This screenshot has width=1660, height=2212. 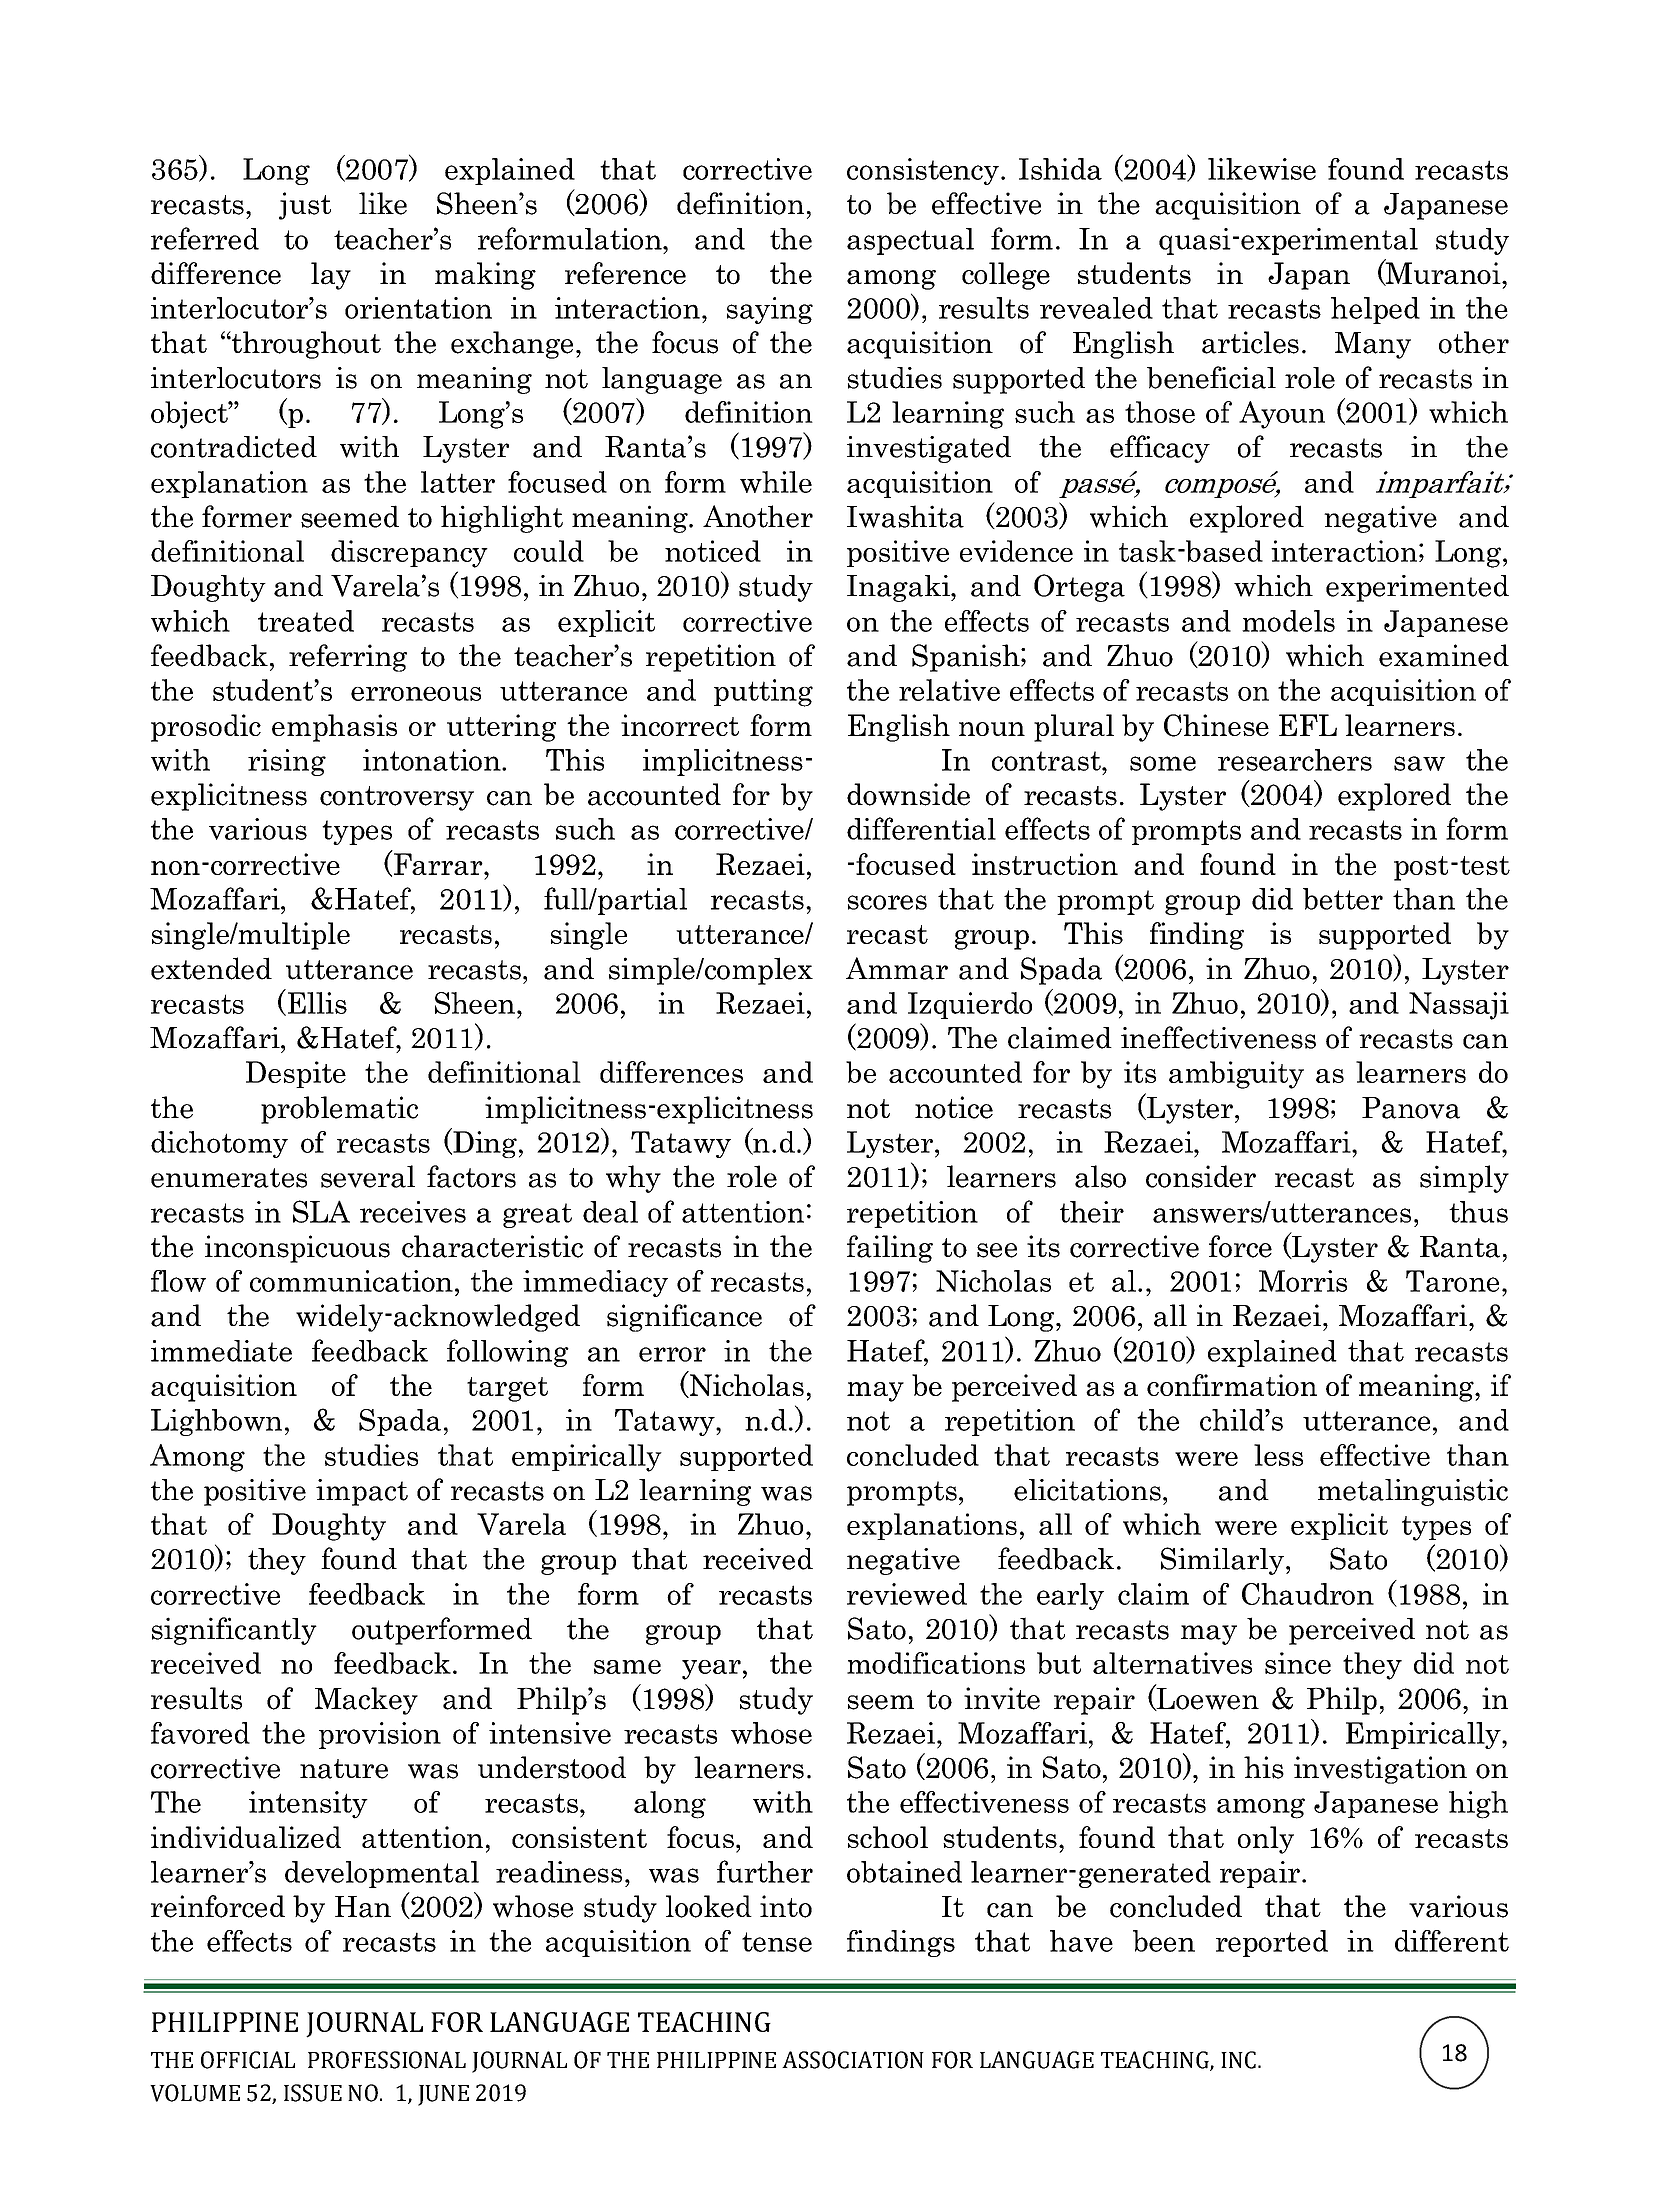 What do you see at coordinates (853, 2060) in the screenshot?
I see `ASSOCIATION` at bounding box center [853, 2060].
